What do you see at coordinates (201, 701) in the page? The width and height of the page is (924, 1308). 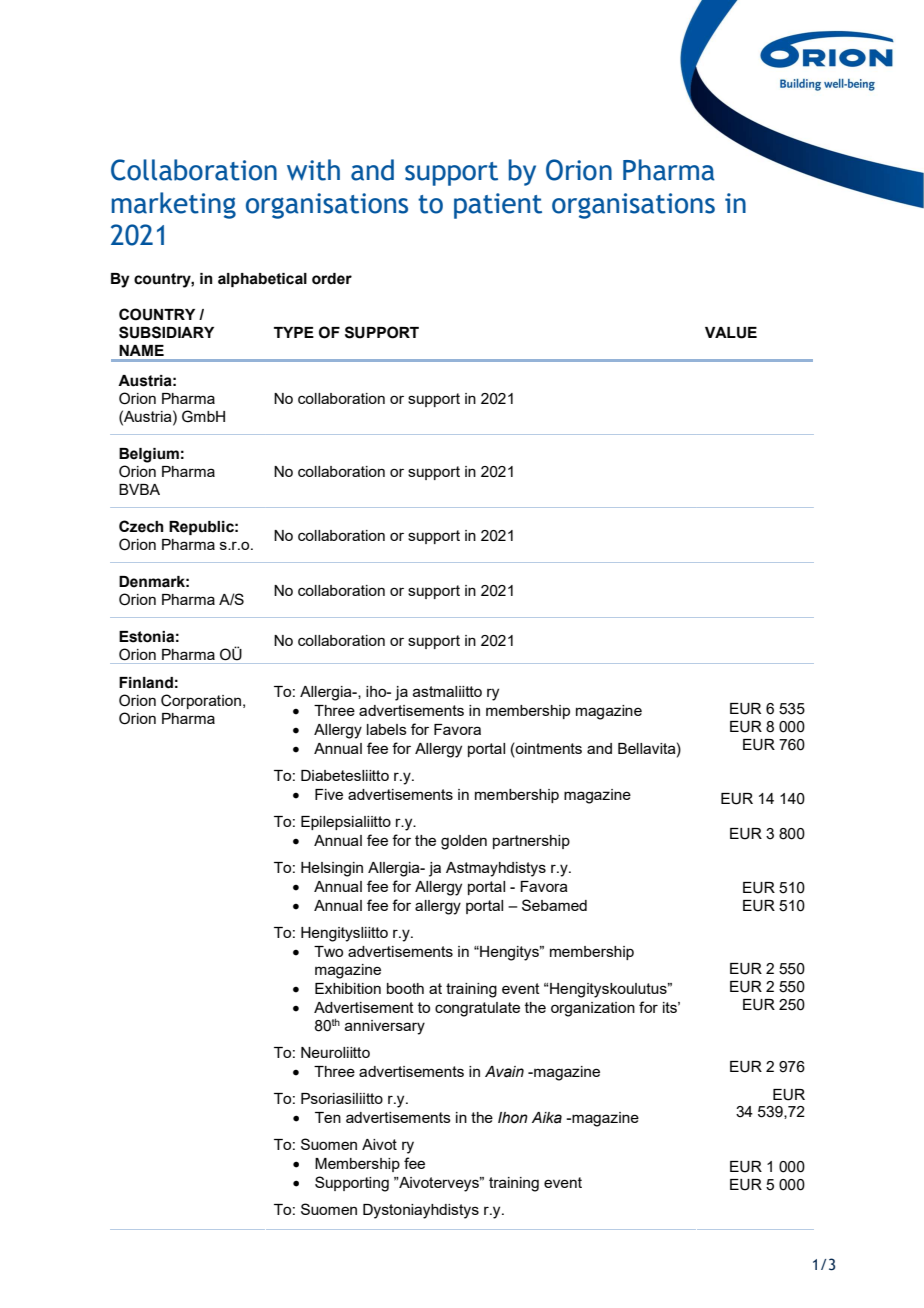 I see `Corporation` at bounding box center [201, 701].
